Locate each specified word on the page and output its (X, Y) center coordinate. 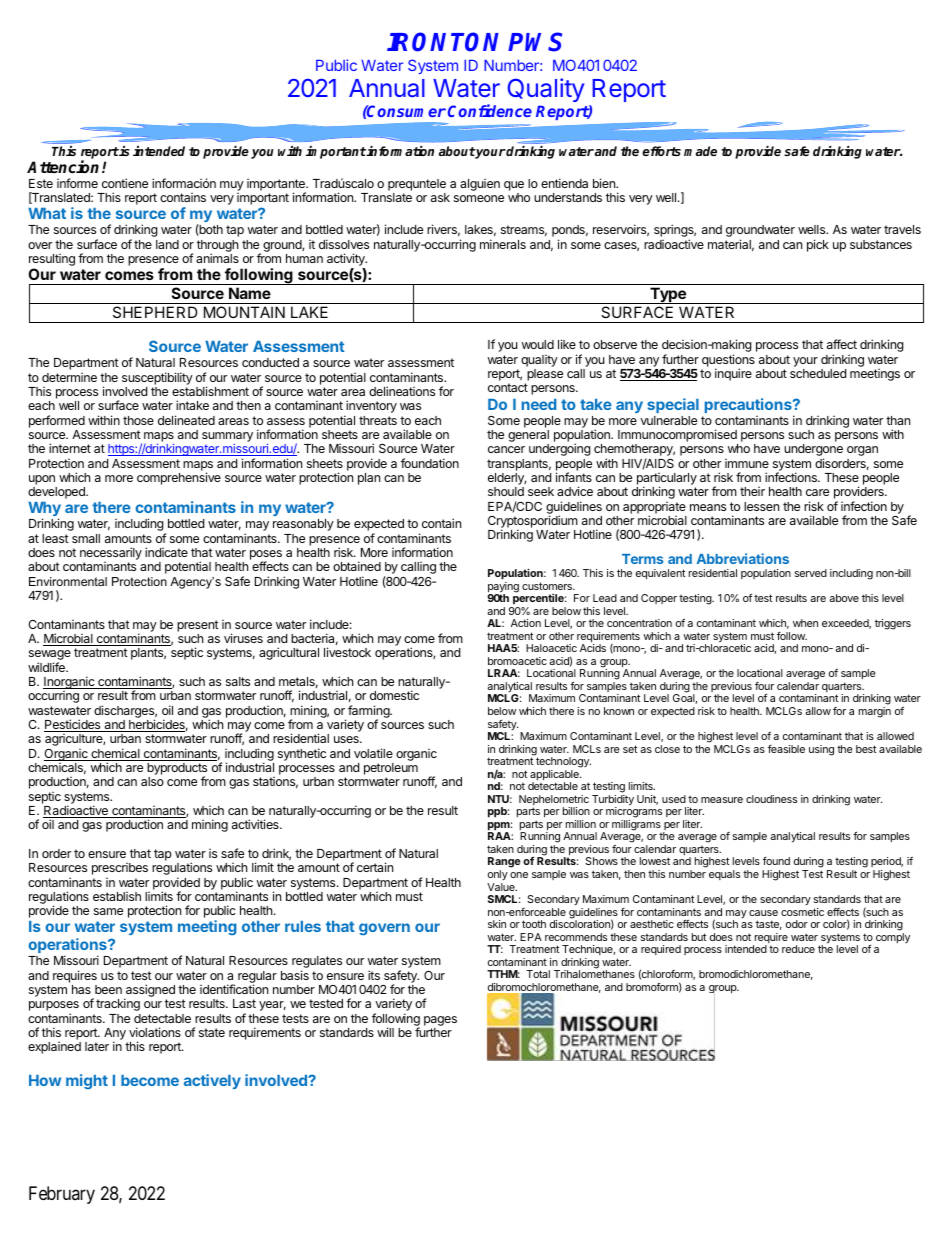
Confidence (490, 110)
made (700, 151)
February (62, 1195)
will (385, 1032)
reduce (798, 949)
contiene (125, 183)
